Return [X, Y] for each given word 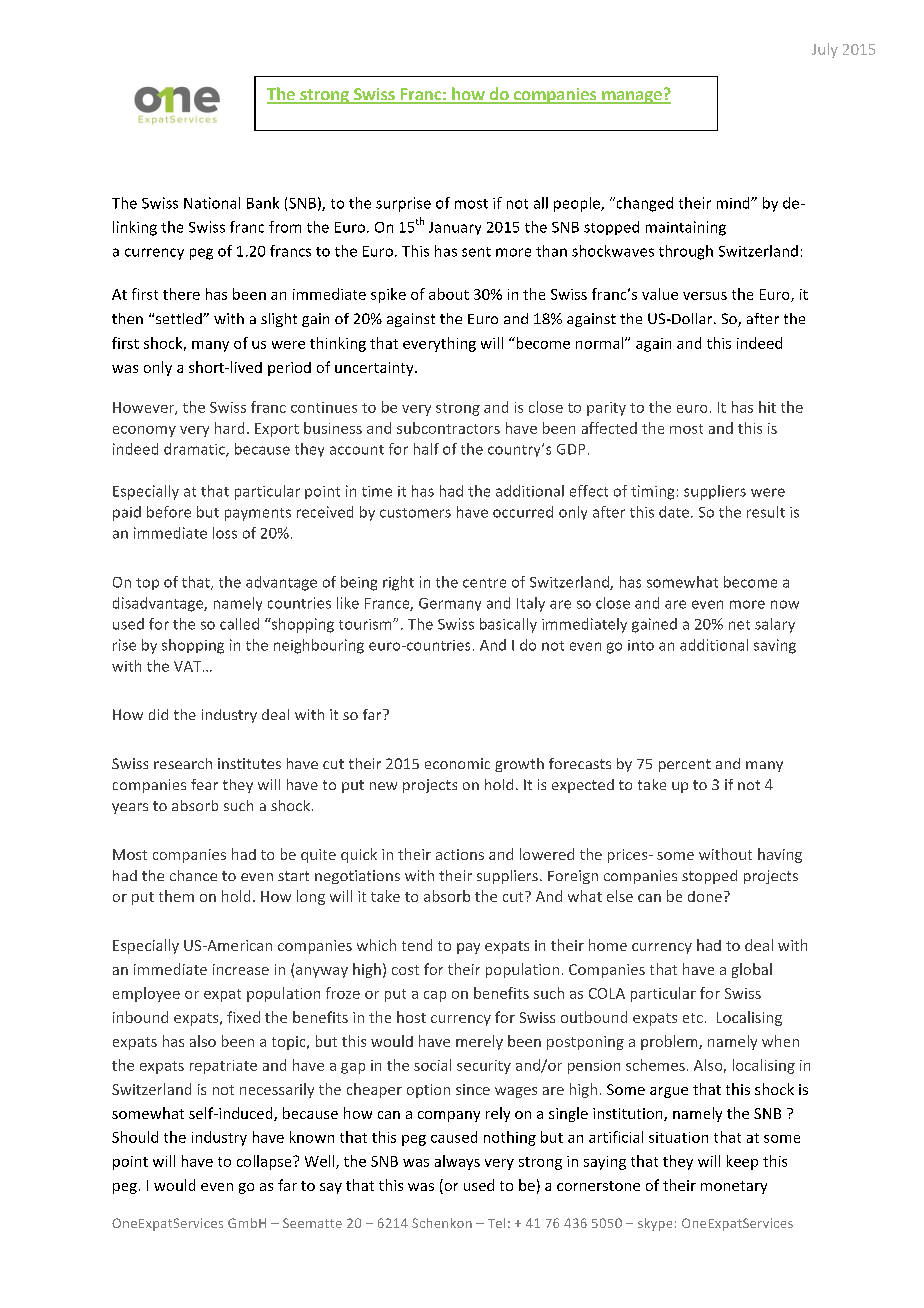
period [289, 369]
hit [767, 407]
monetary [734, 1187]
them [176, 896]
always [457, 1162]
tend [417, 945]
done [705, 896]
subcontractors [448, 428]
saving [775, 646]
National [212, 203]
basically [508, 625]
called [239, 624]
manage [632, 97]
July [825, 50]
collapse [265, 1162]
